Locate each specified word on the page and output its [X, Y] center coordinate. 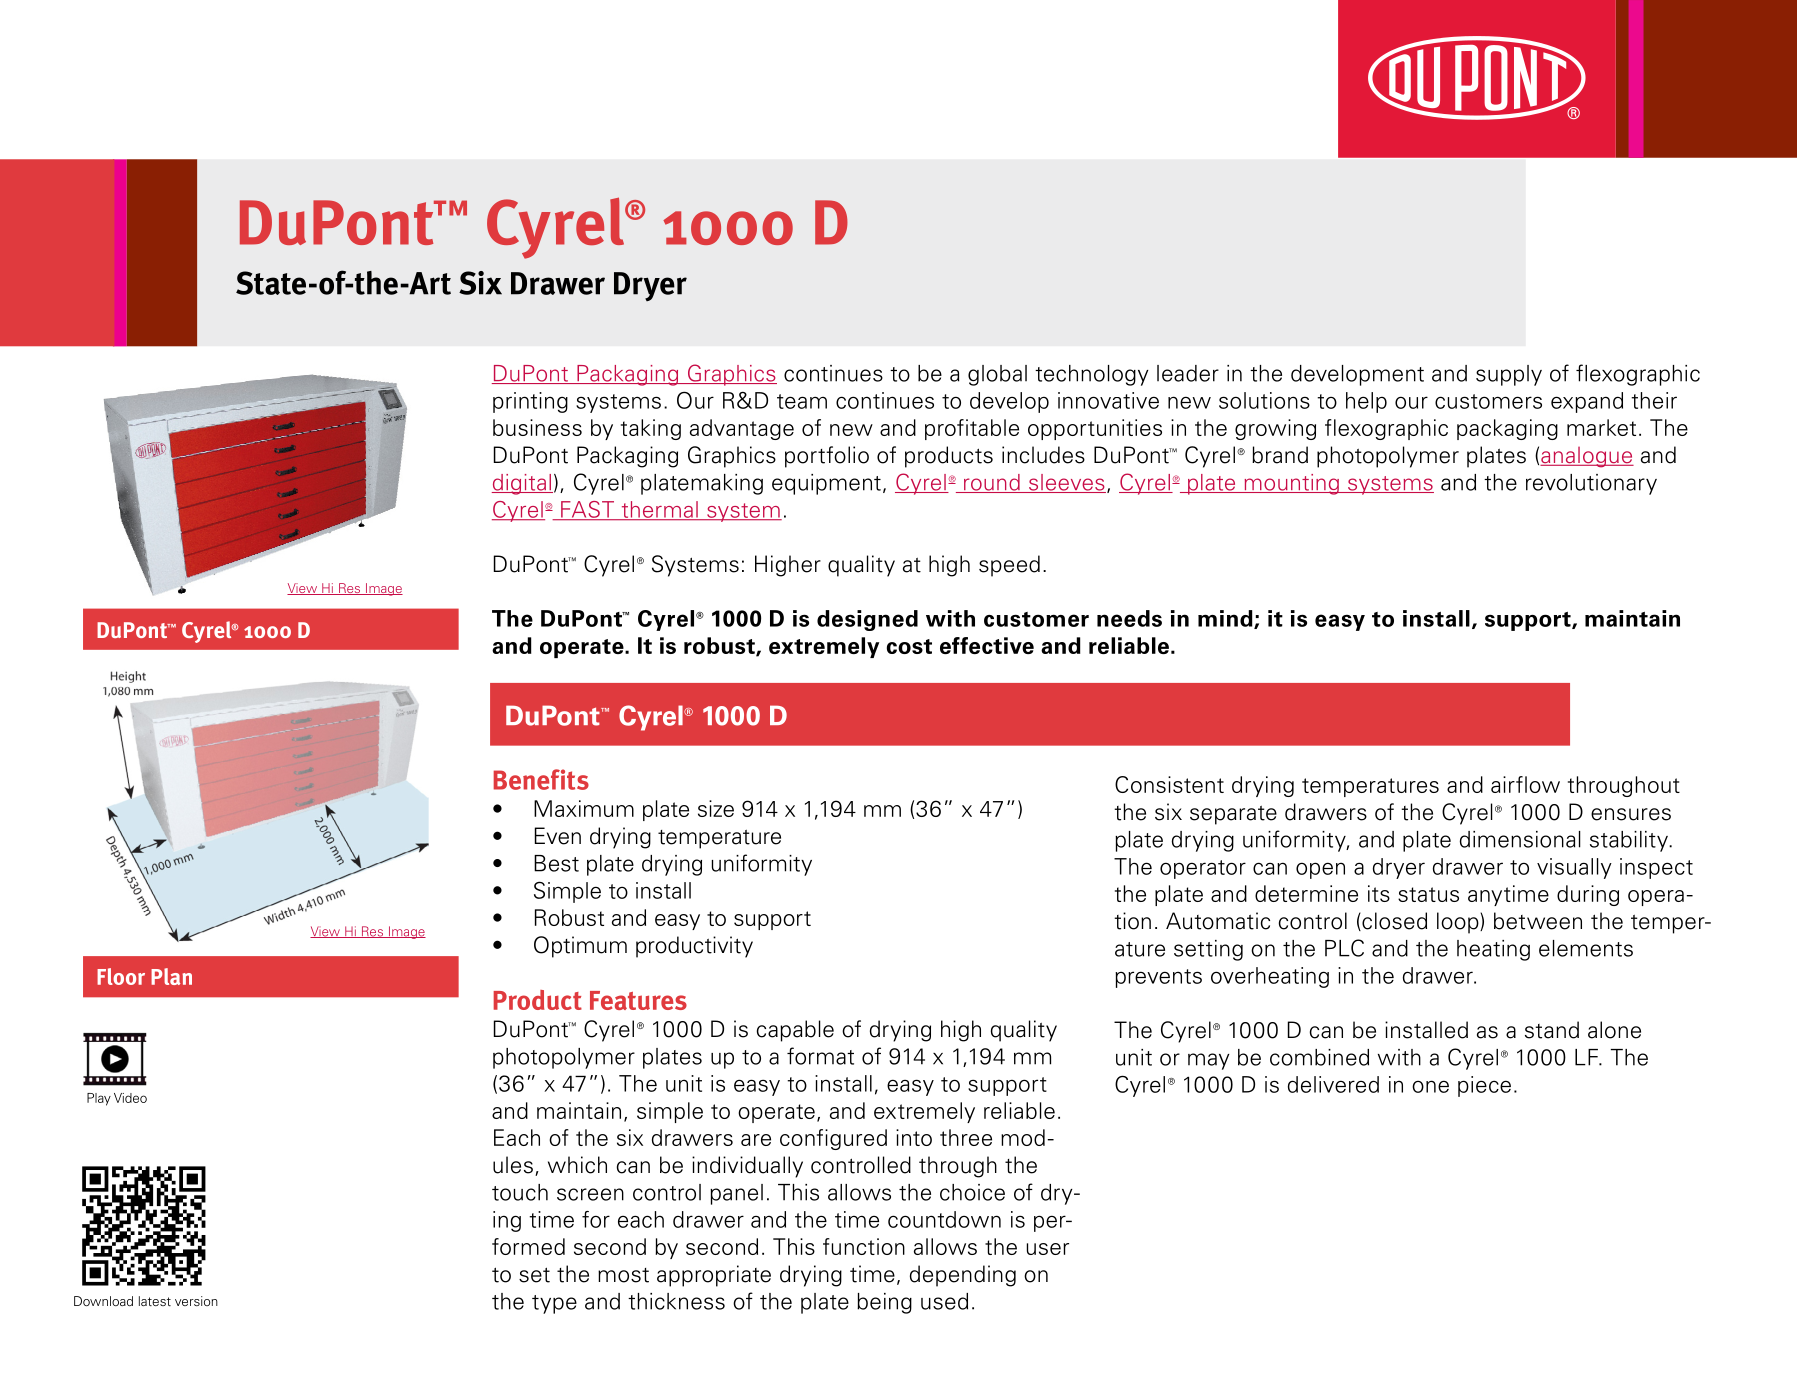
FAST [588, 510]
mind [1226, 619]
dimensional [1520, 839]
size [716, 808]
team [802, 401]
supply [1509, 375]
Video [130, 1098]
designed [867, 620]
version [196, 1301]
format [820, 1056]
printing [530, 402]
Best [556, 863]
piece [1484, 1086]
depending [963, 1276]
